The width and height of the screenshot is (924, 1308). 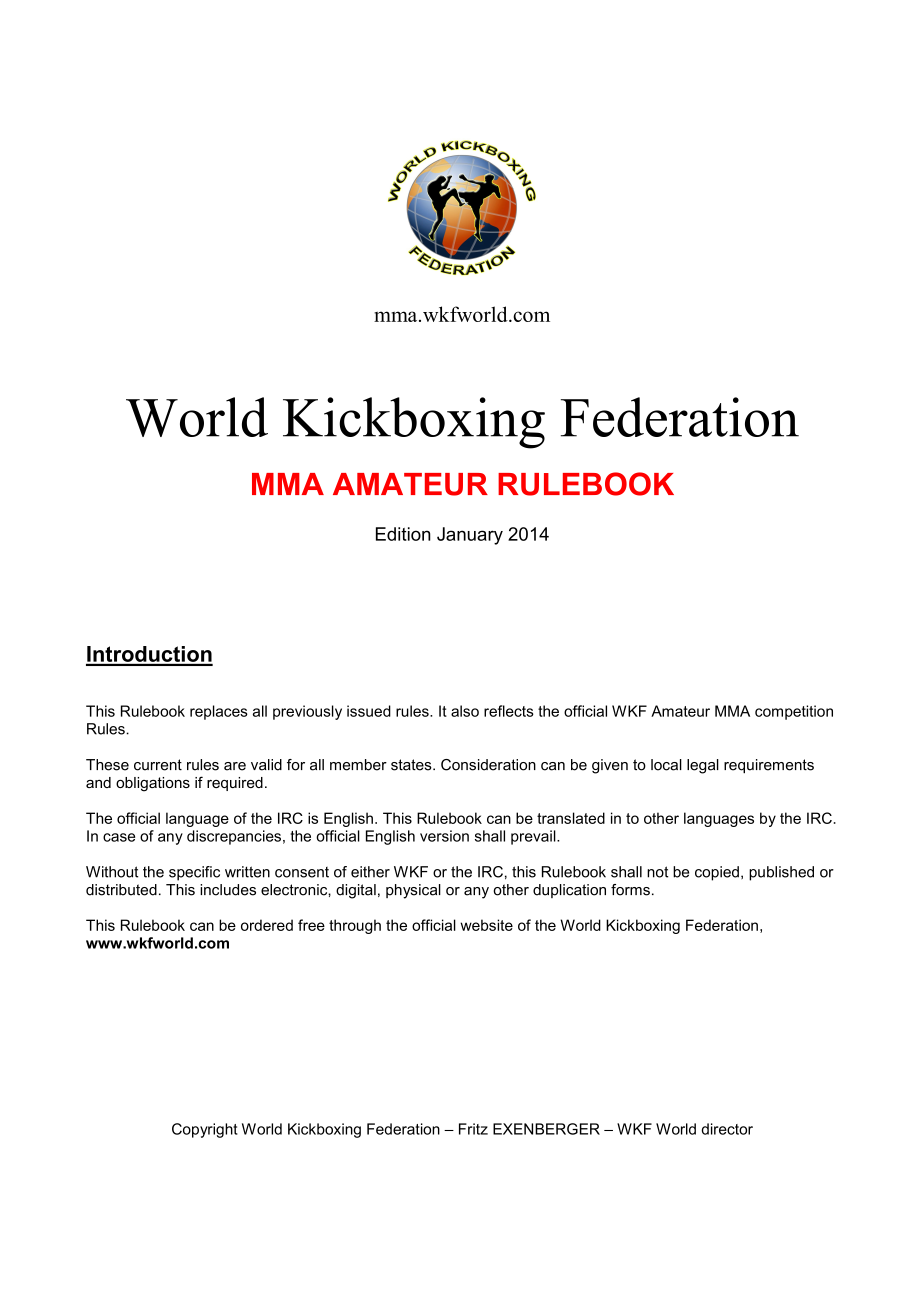 I want to click on replaces, so click(x=219, y=712).
